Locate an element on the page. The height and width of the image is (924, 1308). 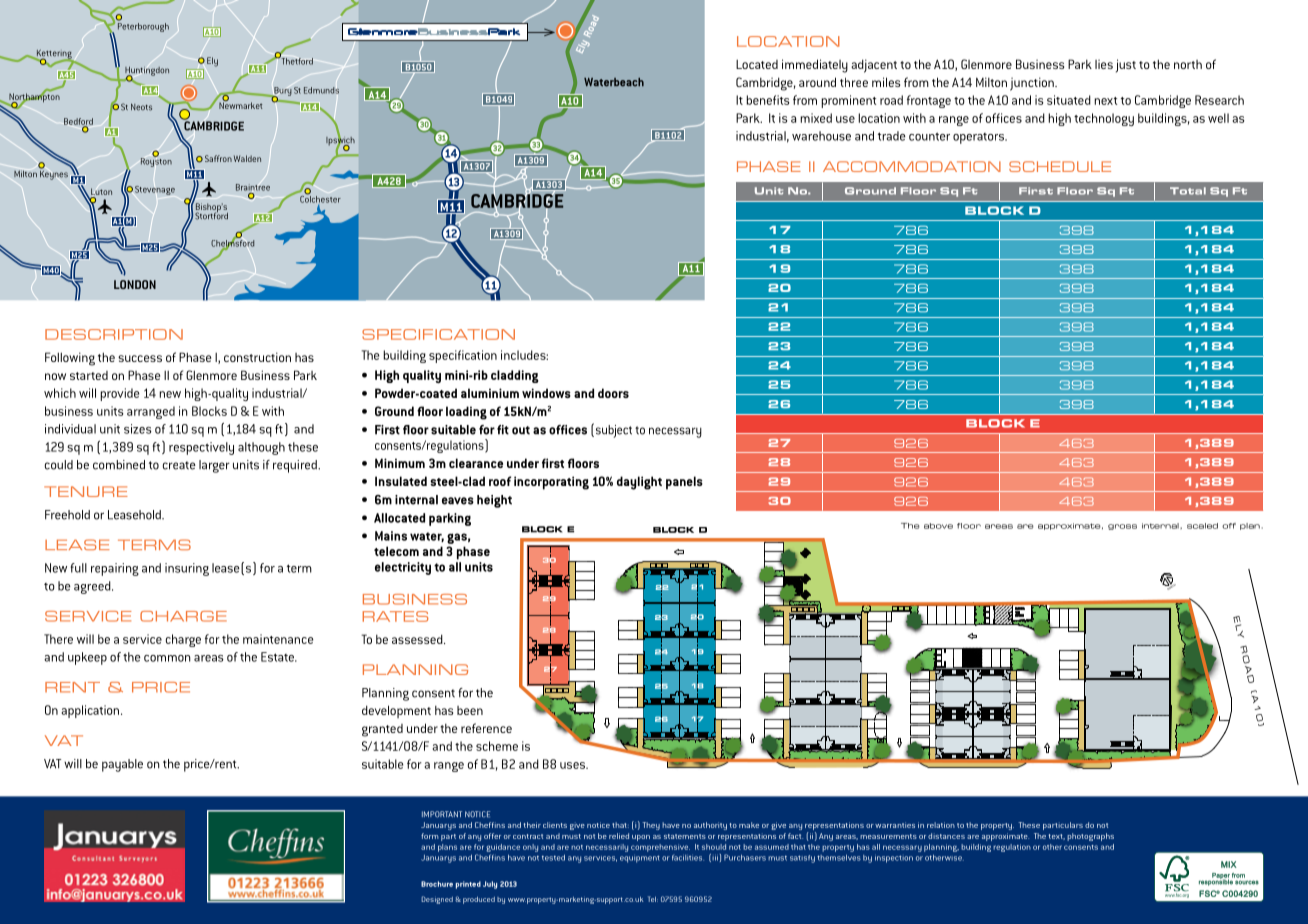
equipment is located at coordinates (640, 859).
